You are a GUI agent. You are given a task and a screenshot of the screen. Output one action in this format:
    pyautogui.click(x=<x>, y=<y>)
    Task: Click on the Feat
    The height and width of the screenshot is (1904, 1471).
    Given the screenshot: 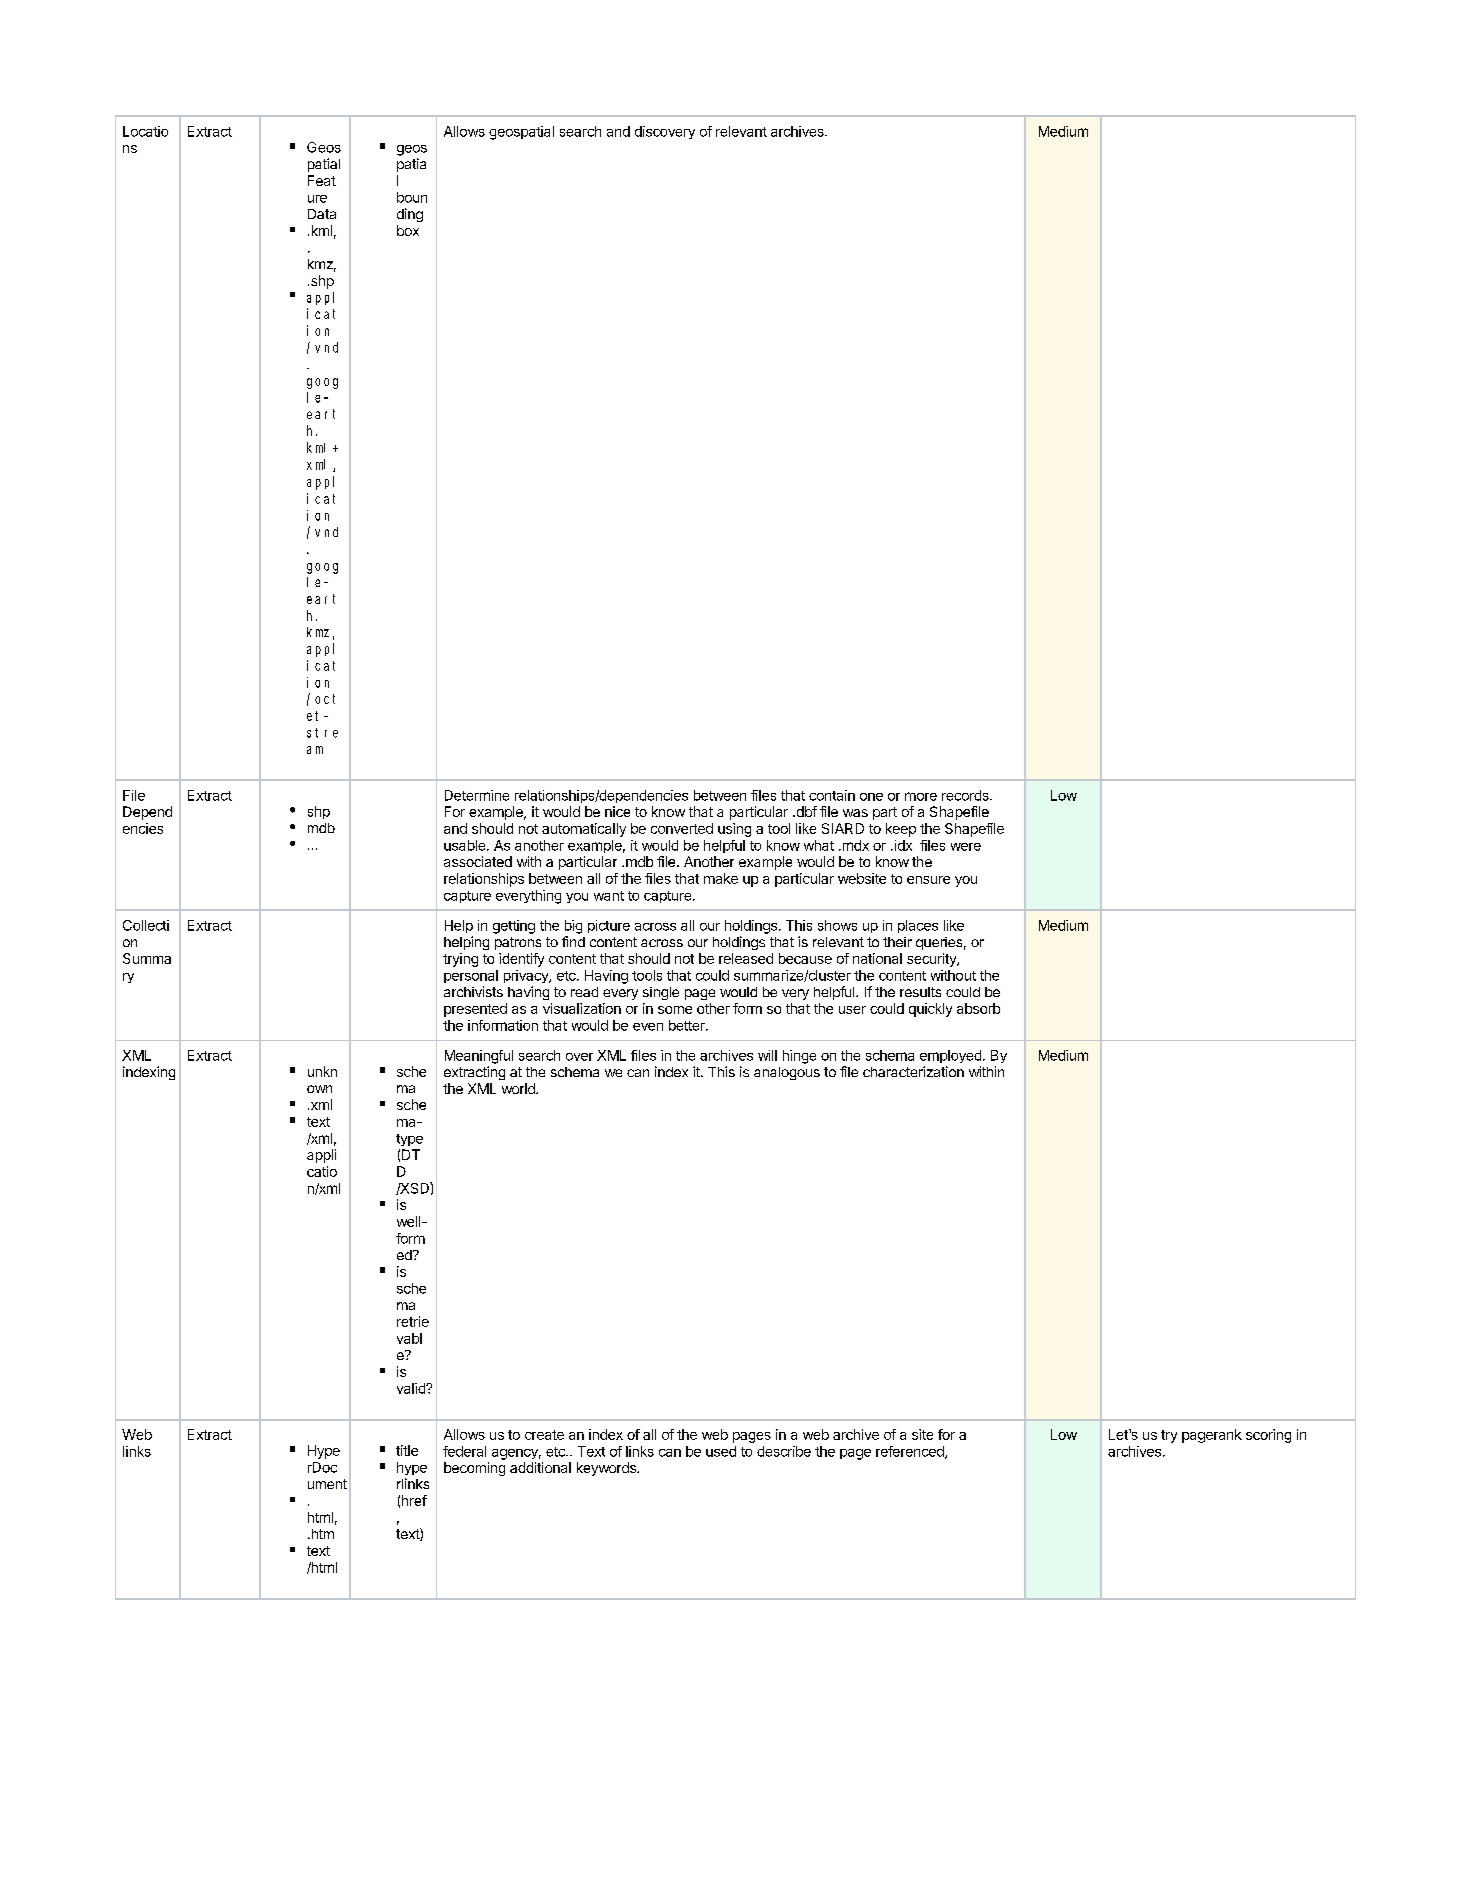 What is the action you would take?
    pyautogui.click(x=322, y=180)
